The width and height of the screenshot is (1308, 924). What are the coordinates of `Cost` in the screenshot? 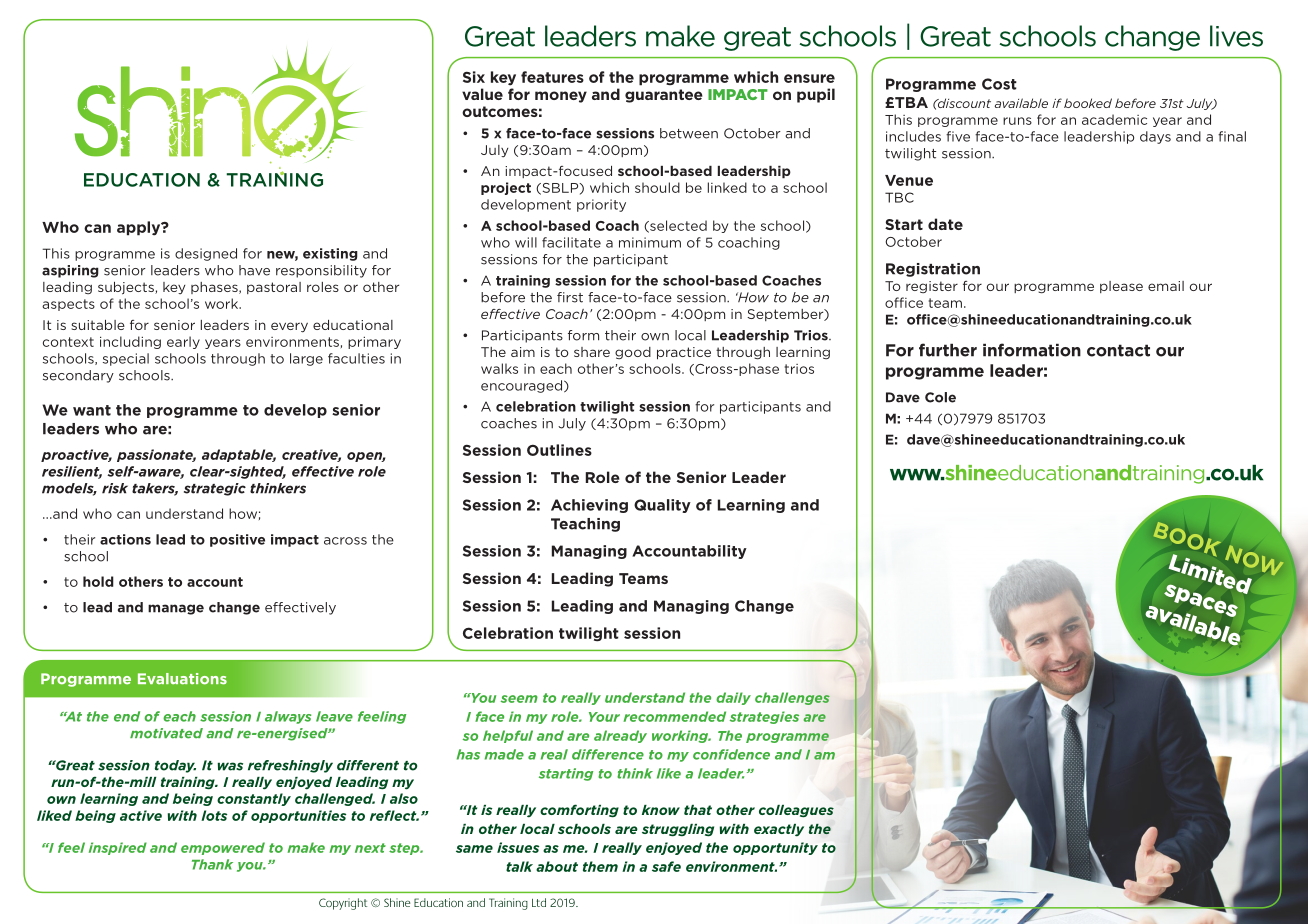 It's located at (999, 84).
